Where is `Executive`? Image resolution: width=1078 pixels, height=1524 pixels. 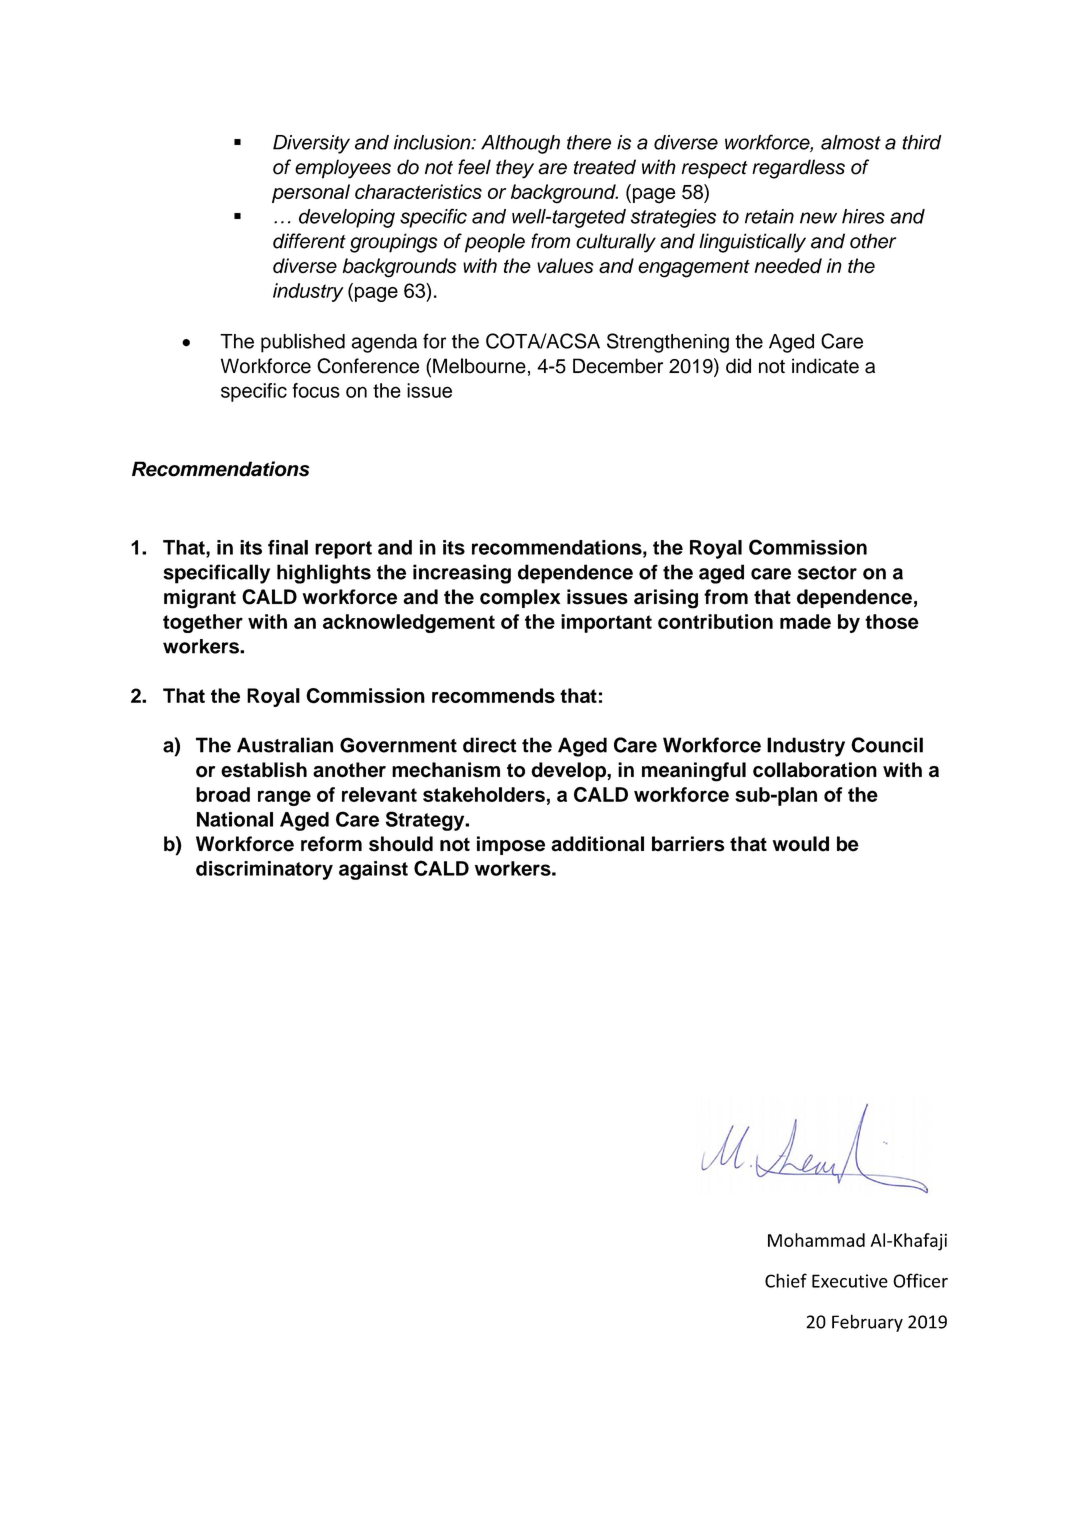
Executive is located at coordinates (850, 1281).
